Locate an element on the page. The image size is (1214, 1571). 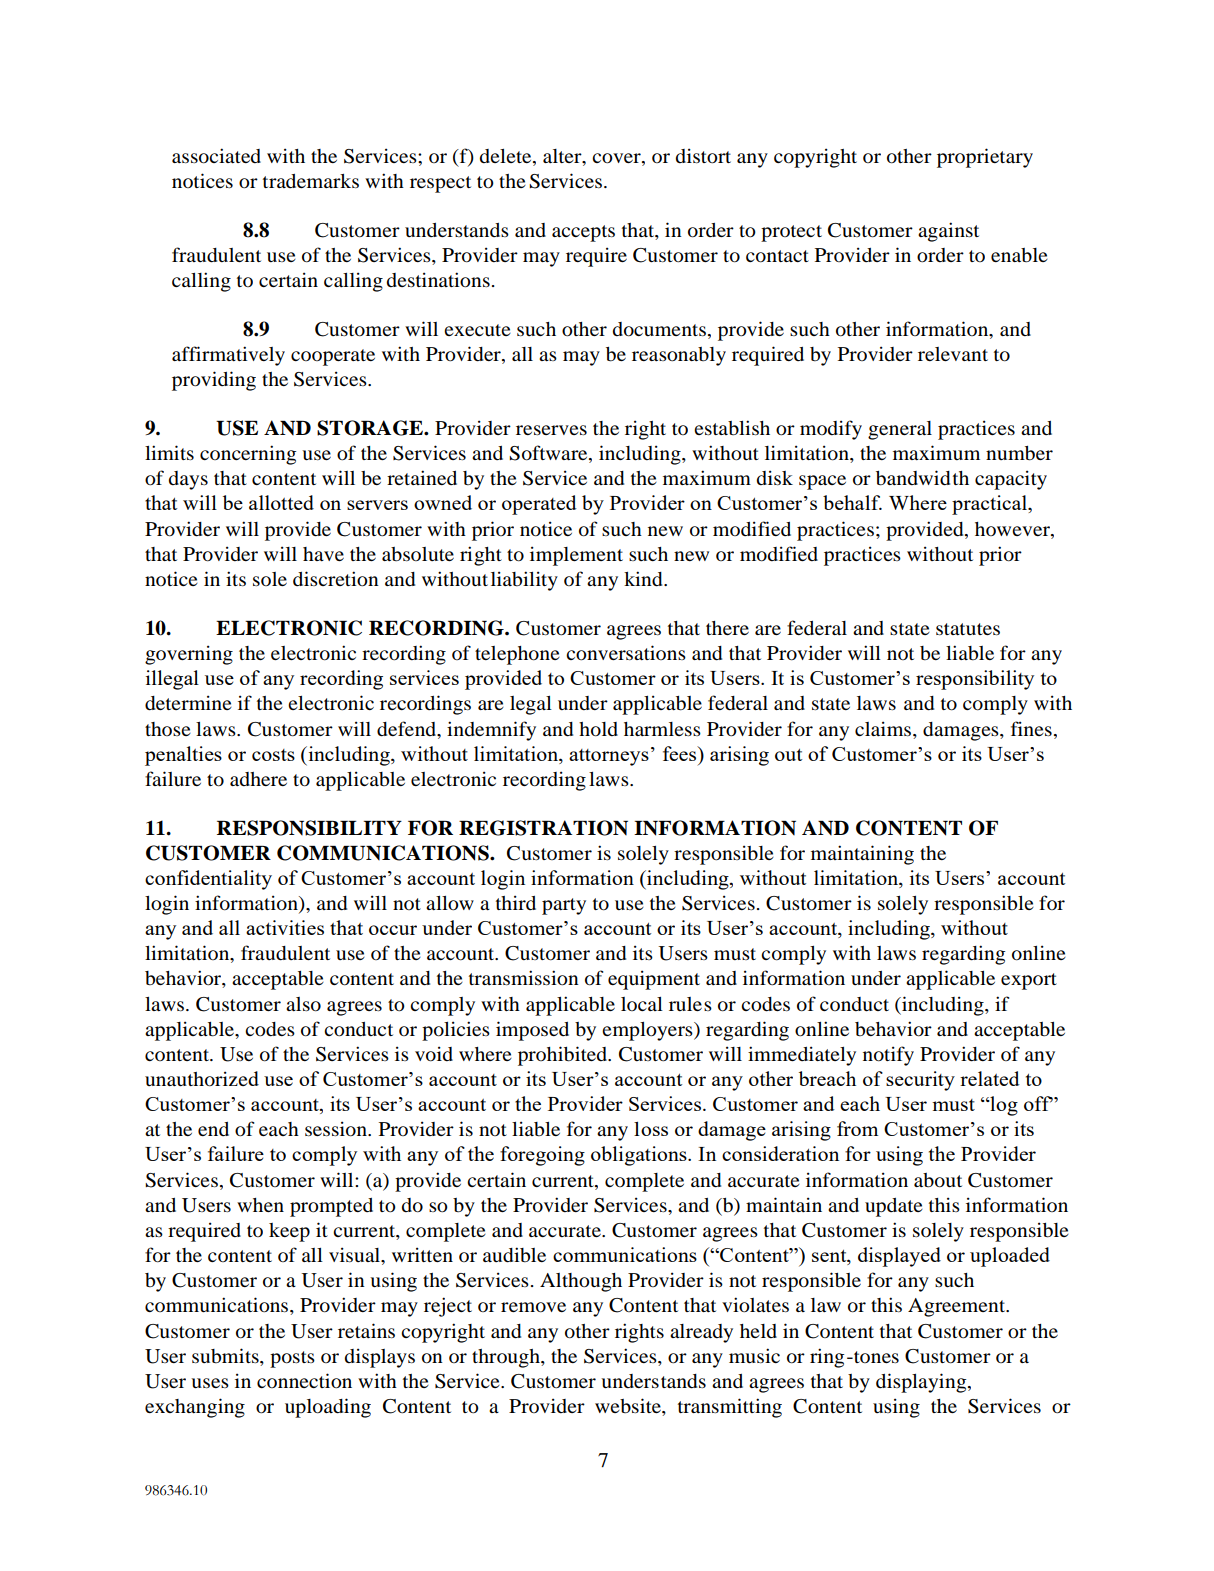
kind is located at coordinates (644, 579).
